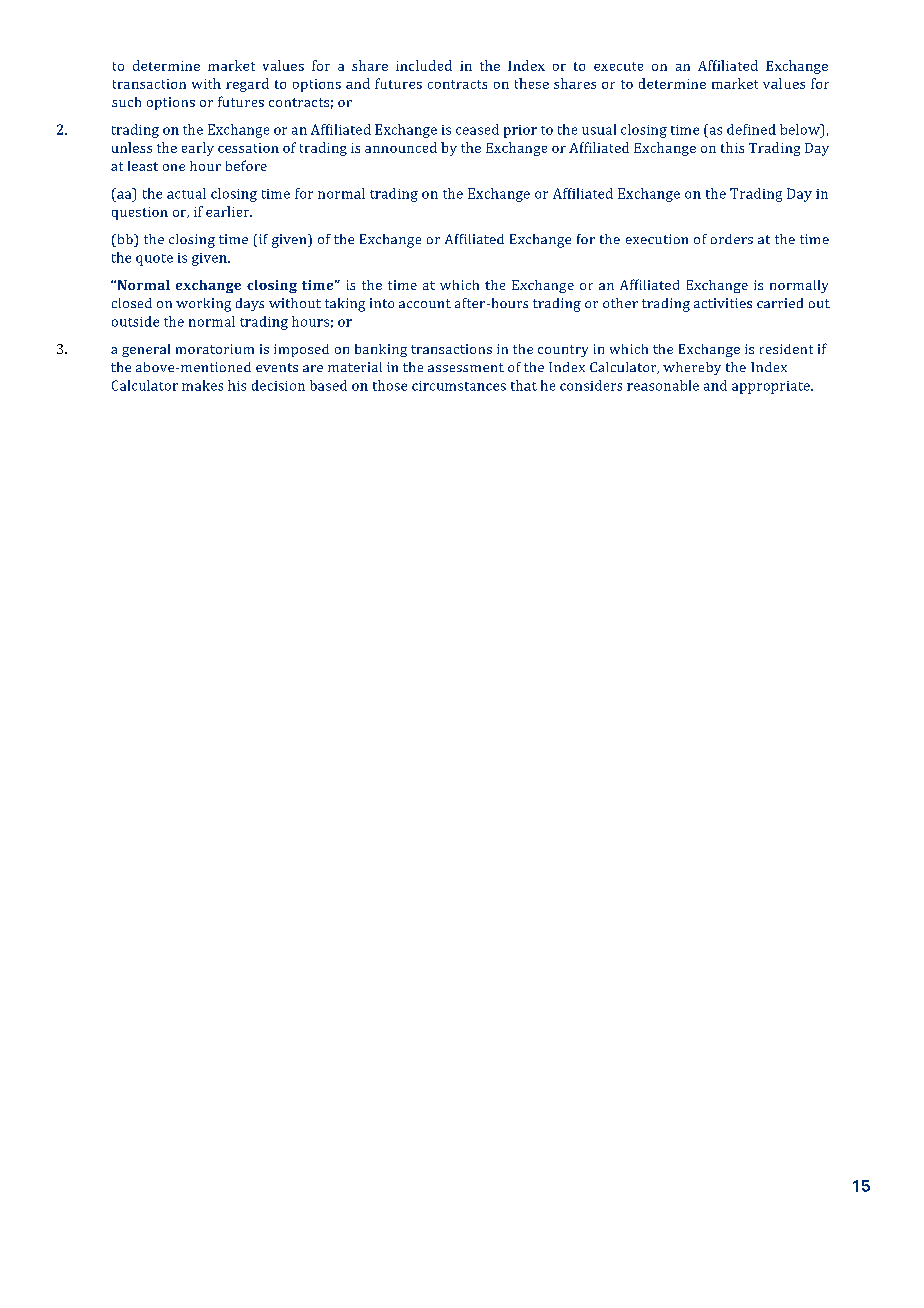 The image size is (924, 1308). Describe the element at coordinates (723, 303) in the document. I see `activities` at that location.
